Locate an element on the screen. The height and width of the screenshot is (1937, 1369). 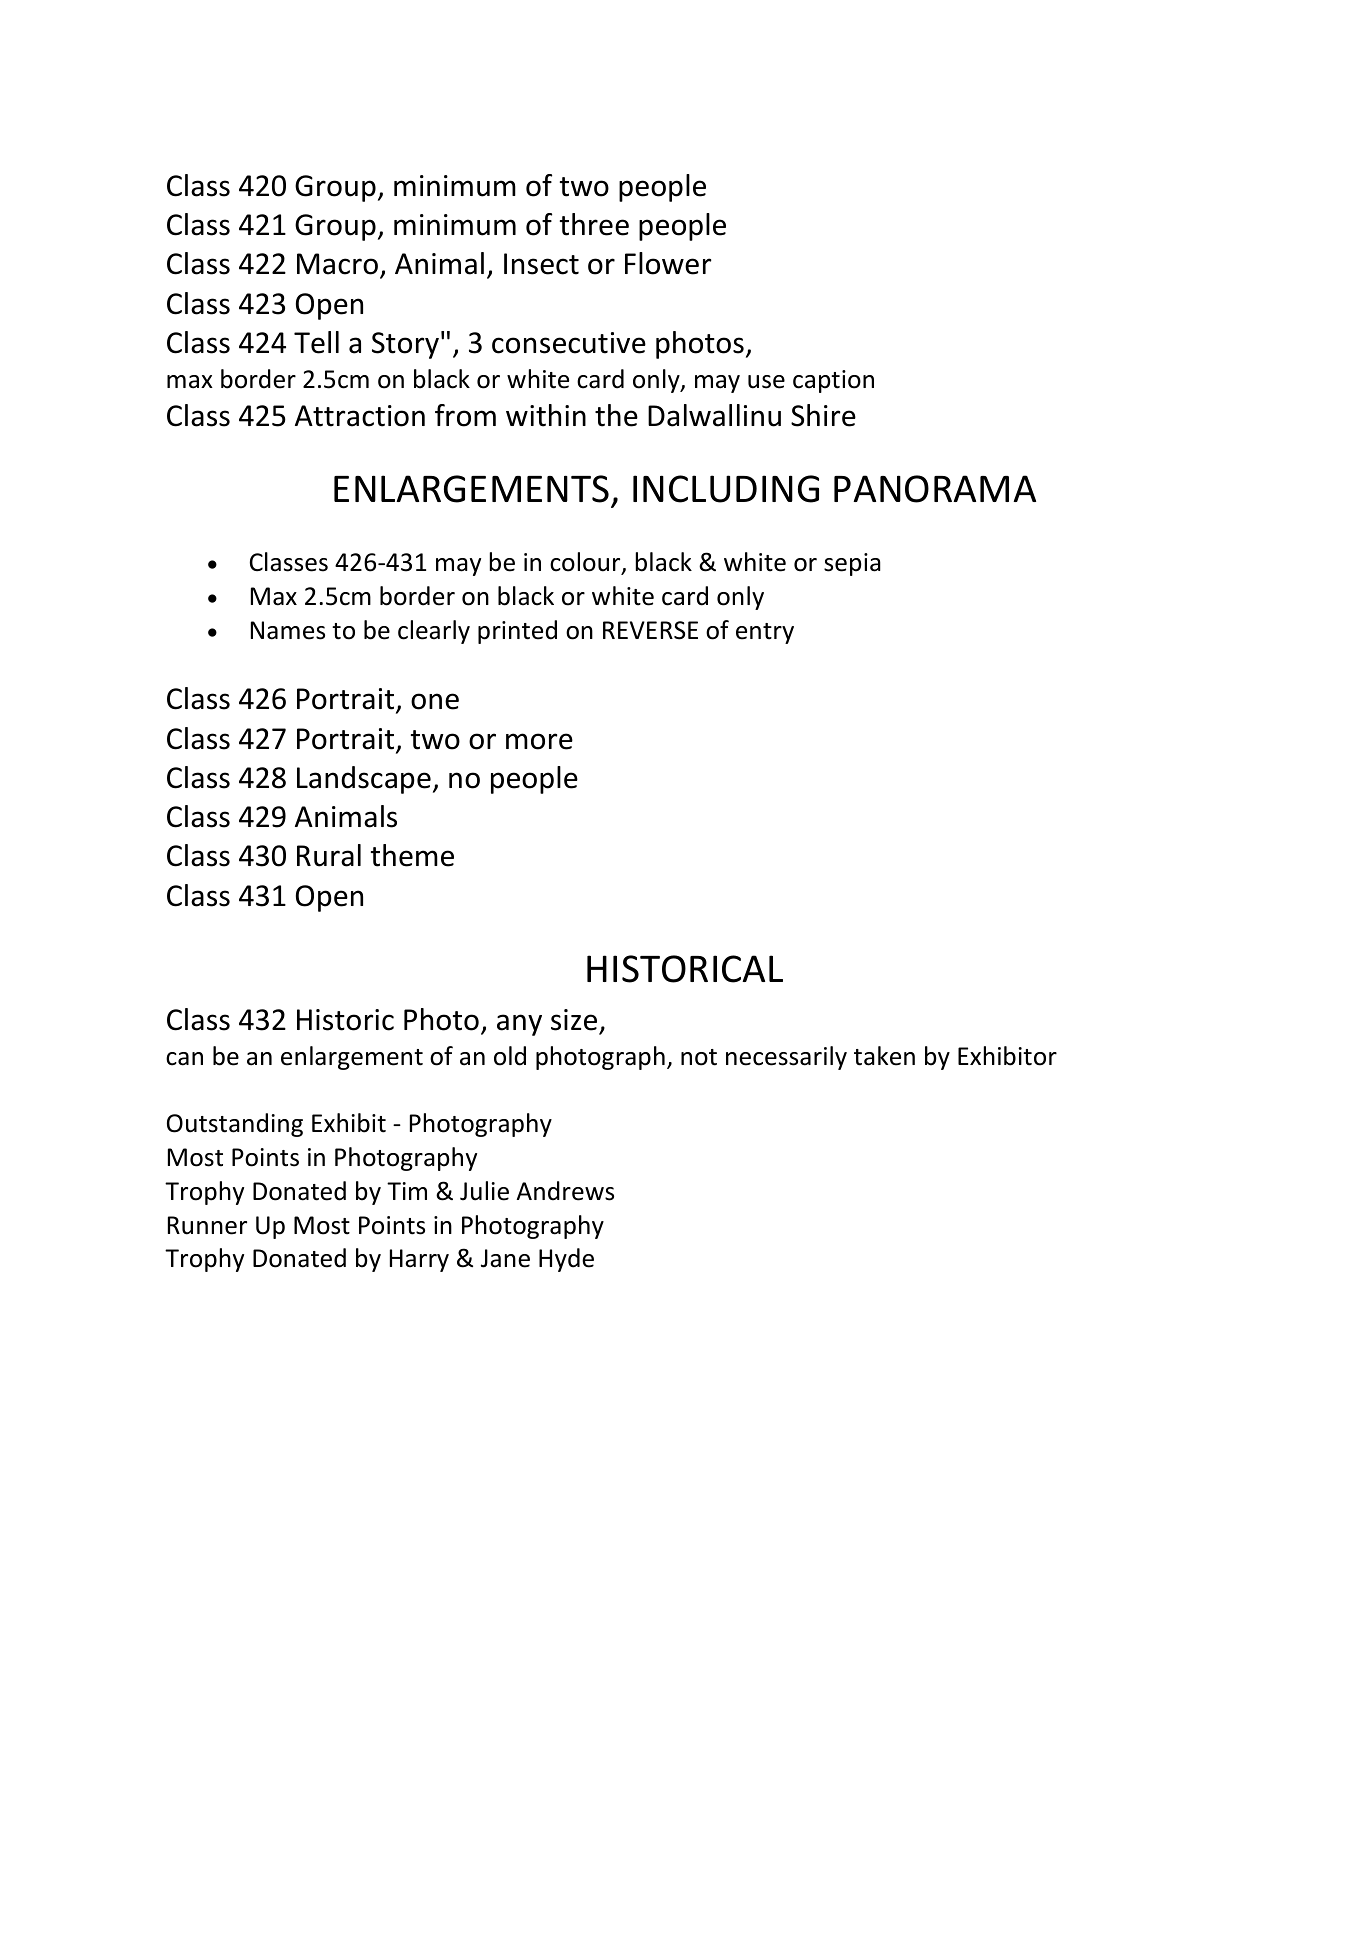
theme is located at coordinates (412, 855).
